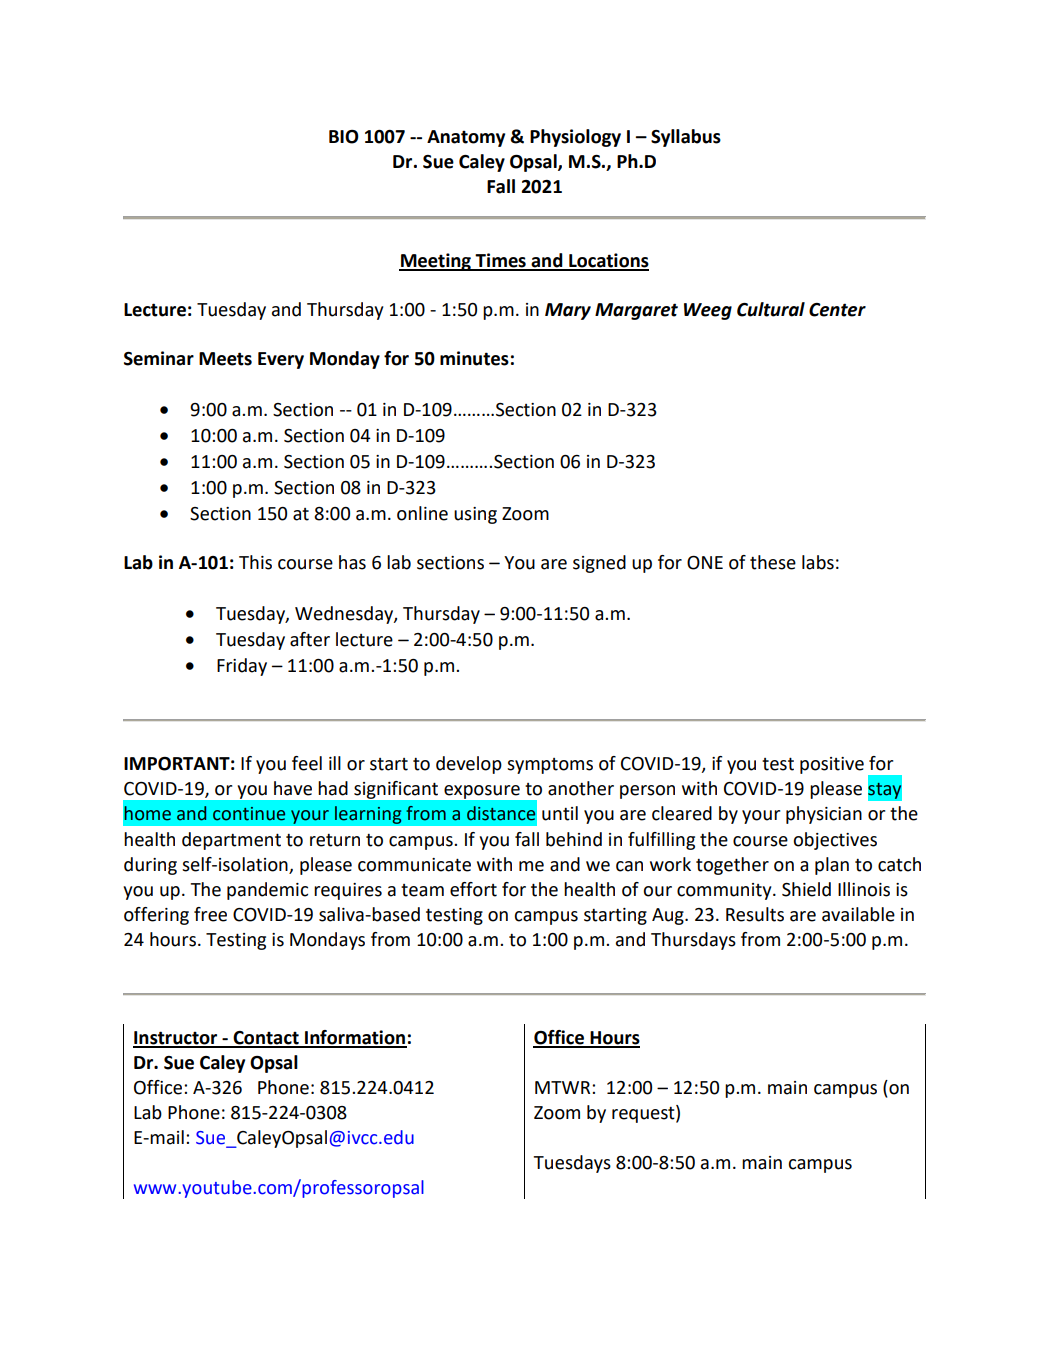  What do you see at coordinates (599, 564) in the screenshot?
I see `signed` at bounding box center [599, 564].
